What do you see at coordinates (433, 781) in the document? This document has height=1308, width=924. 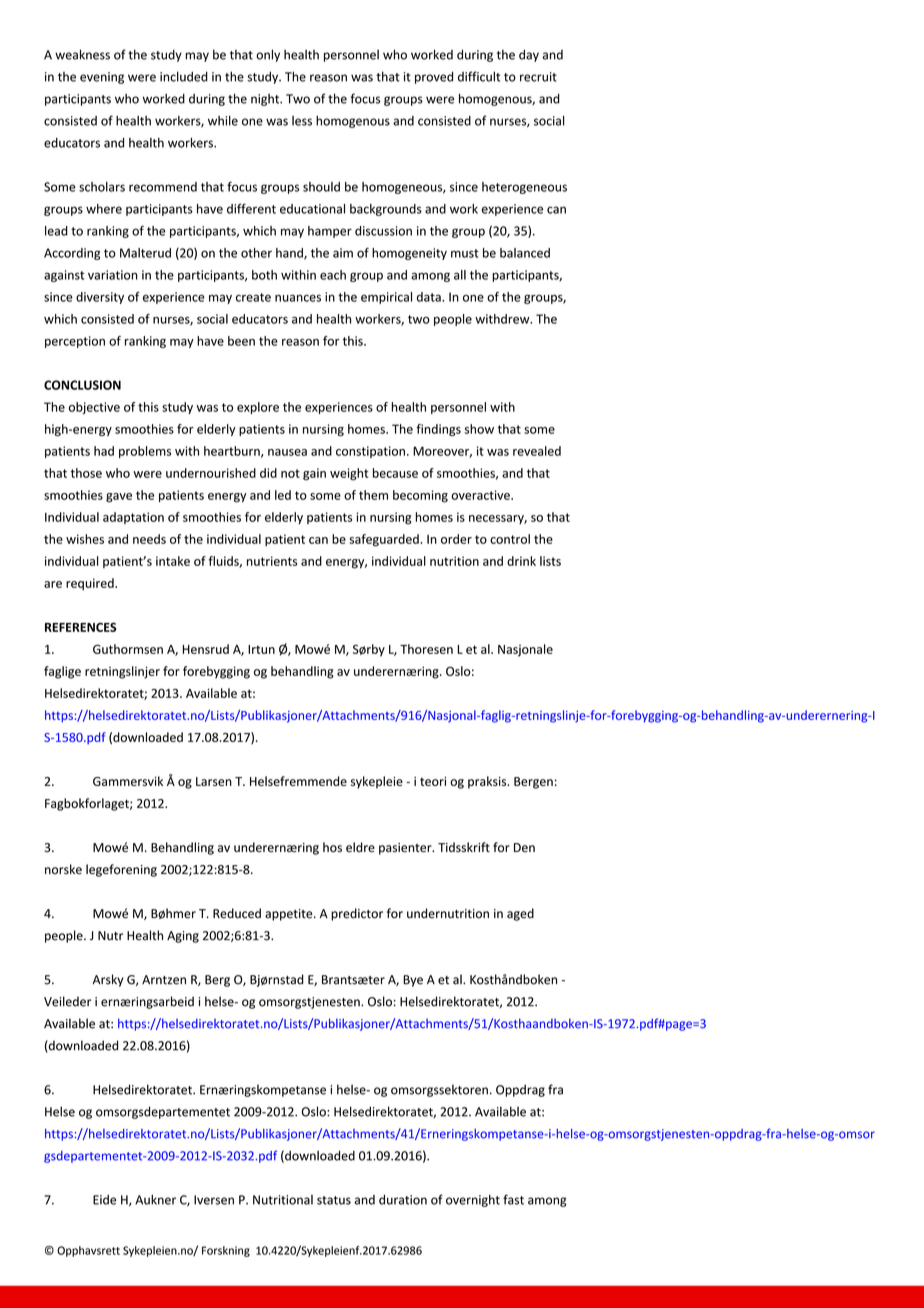 I see `teori` at bounding box center [433, 781].
